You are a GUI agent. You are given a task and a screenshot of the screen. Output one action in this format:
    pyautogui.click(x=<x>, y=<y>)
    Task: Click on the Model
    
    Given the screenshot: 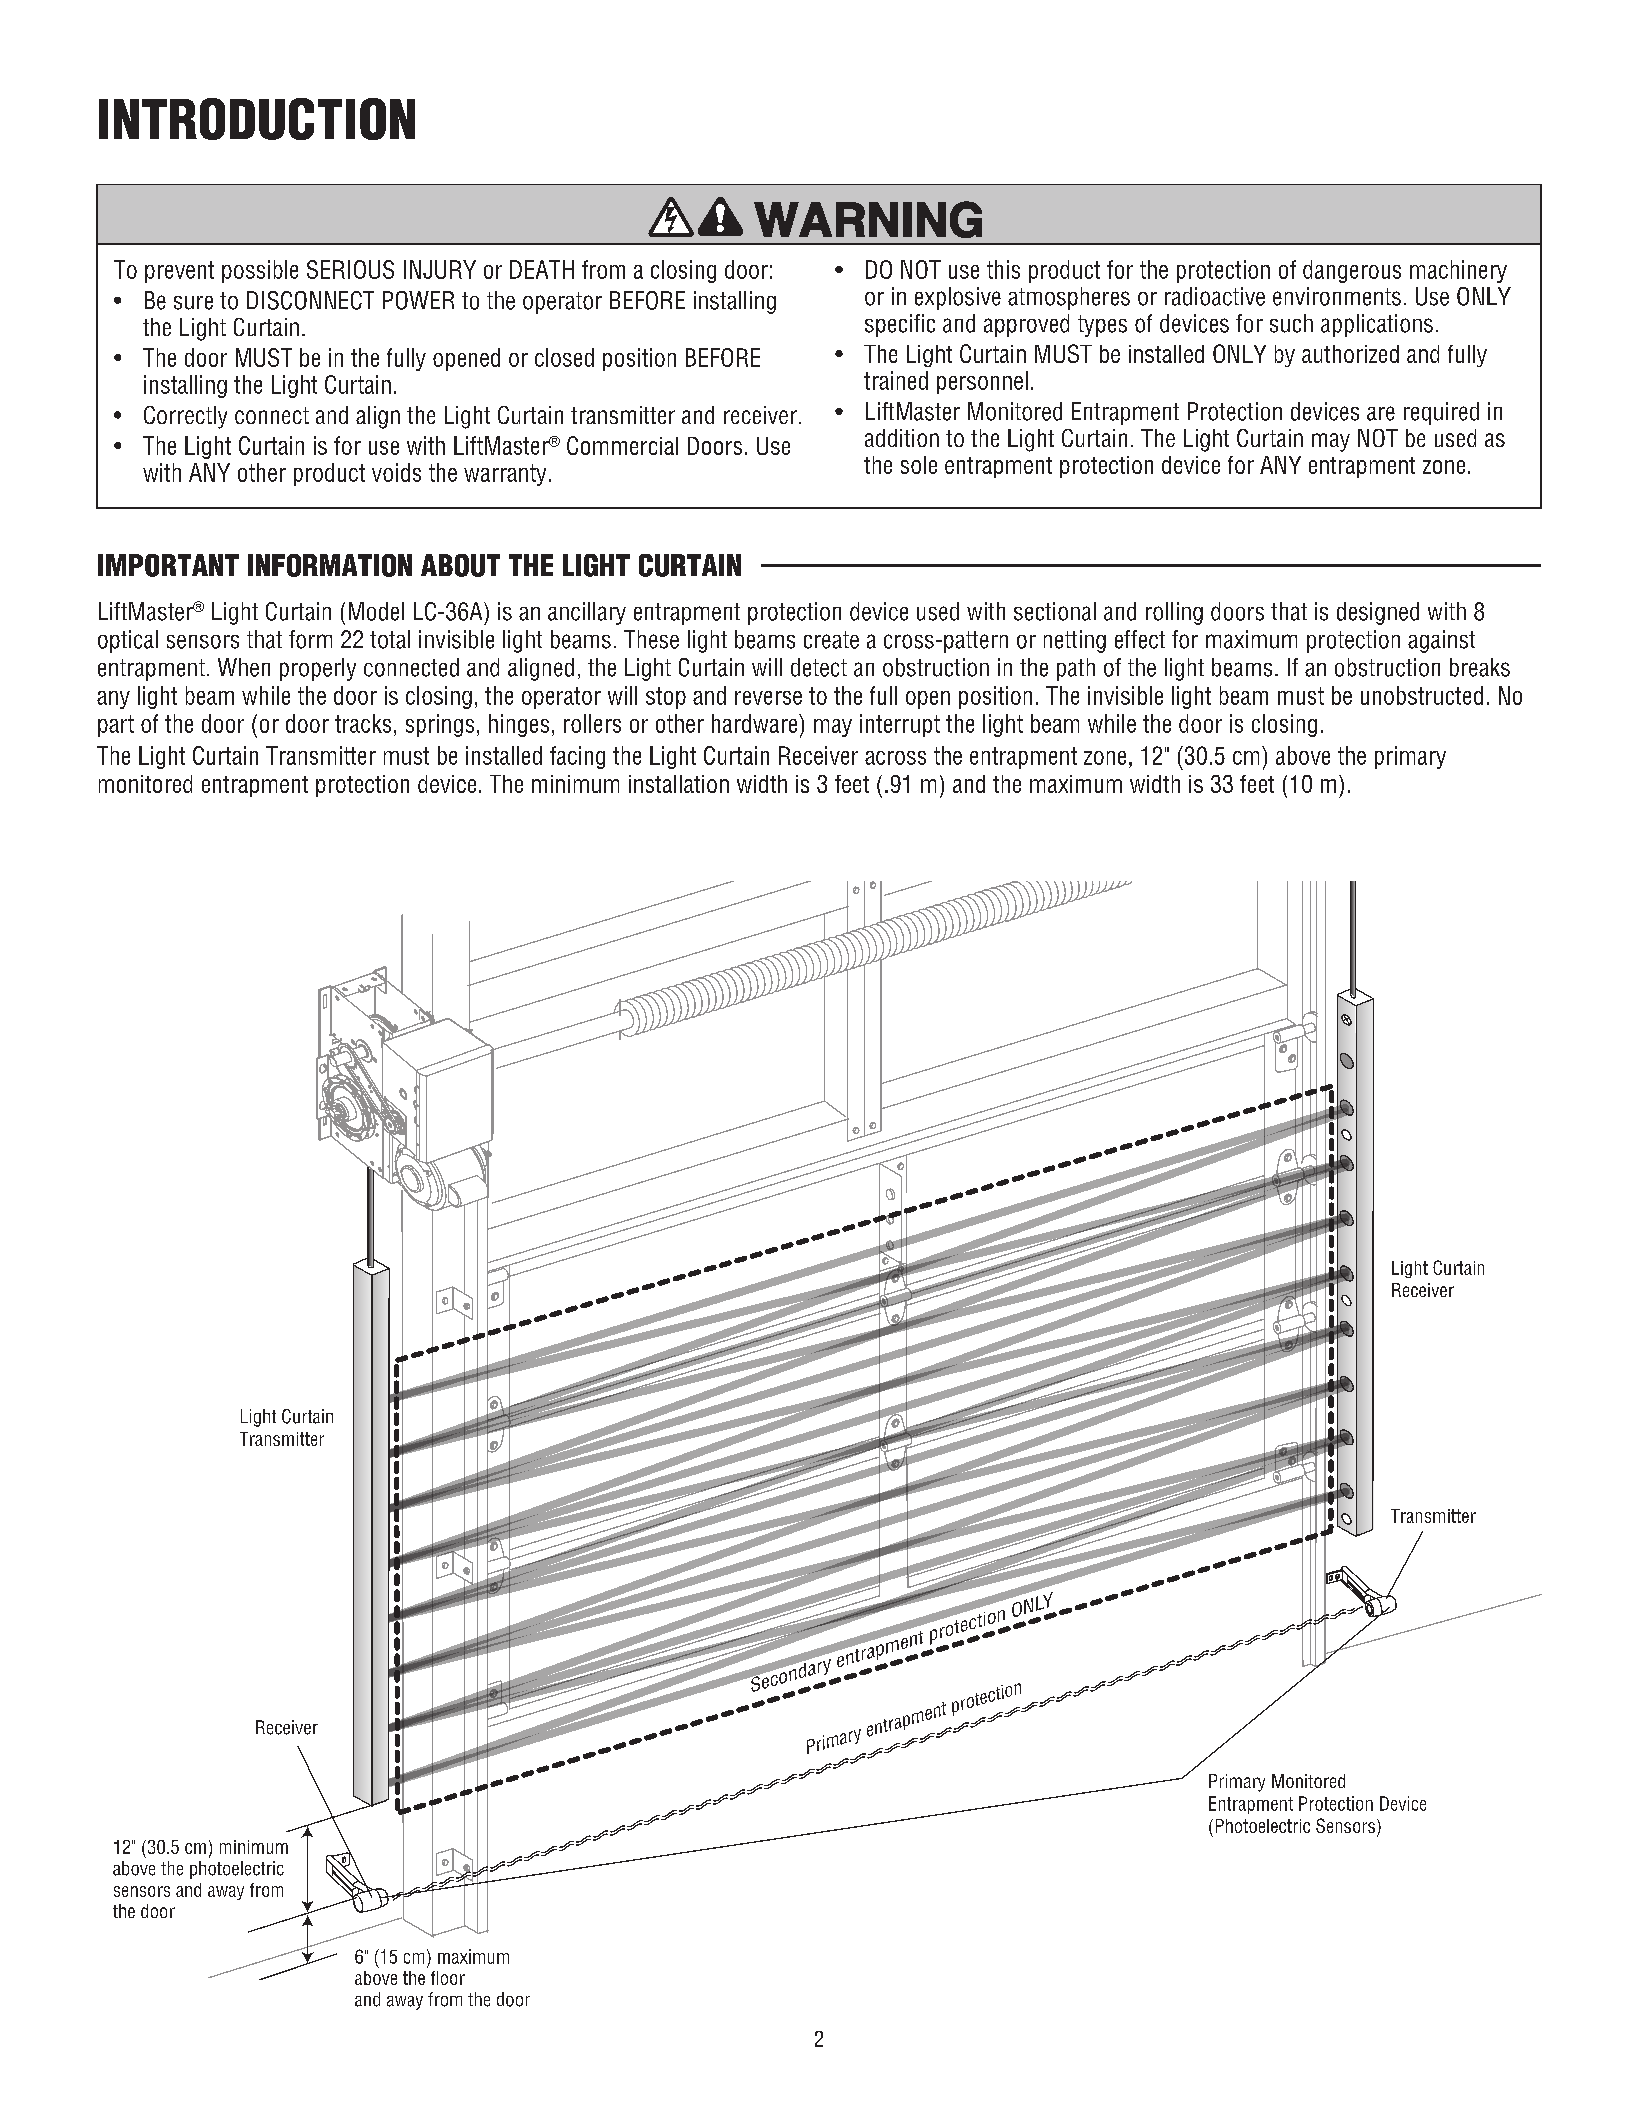 What is the action you would take?
    pyautogui.click(x=376, y=611)
